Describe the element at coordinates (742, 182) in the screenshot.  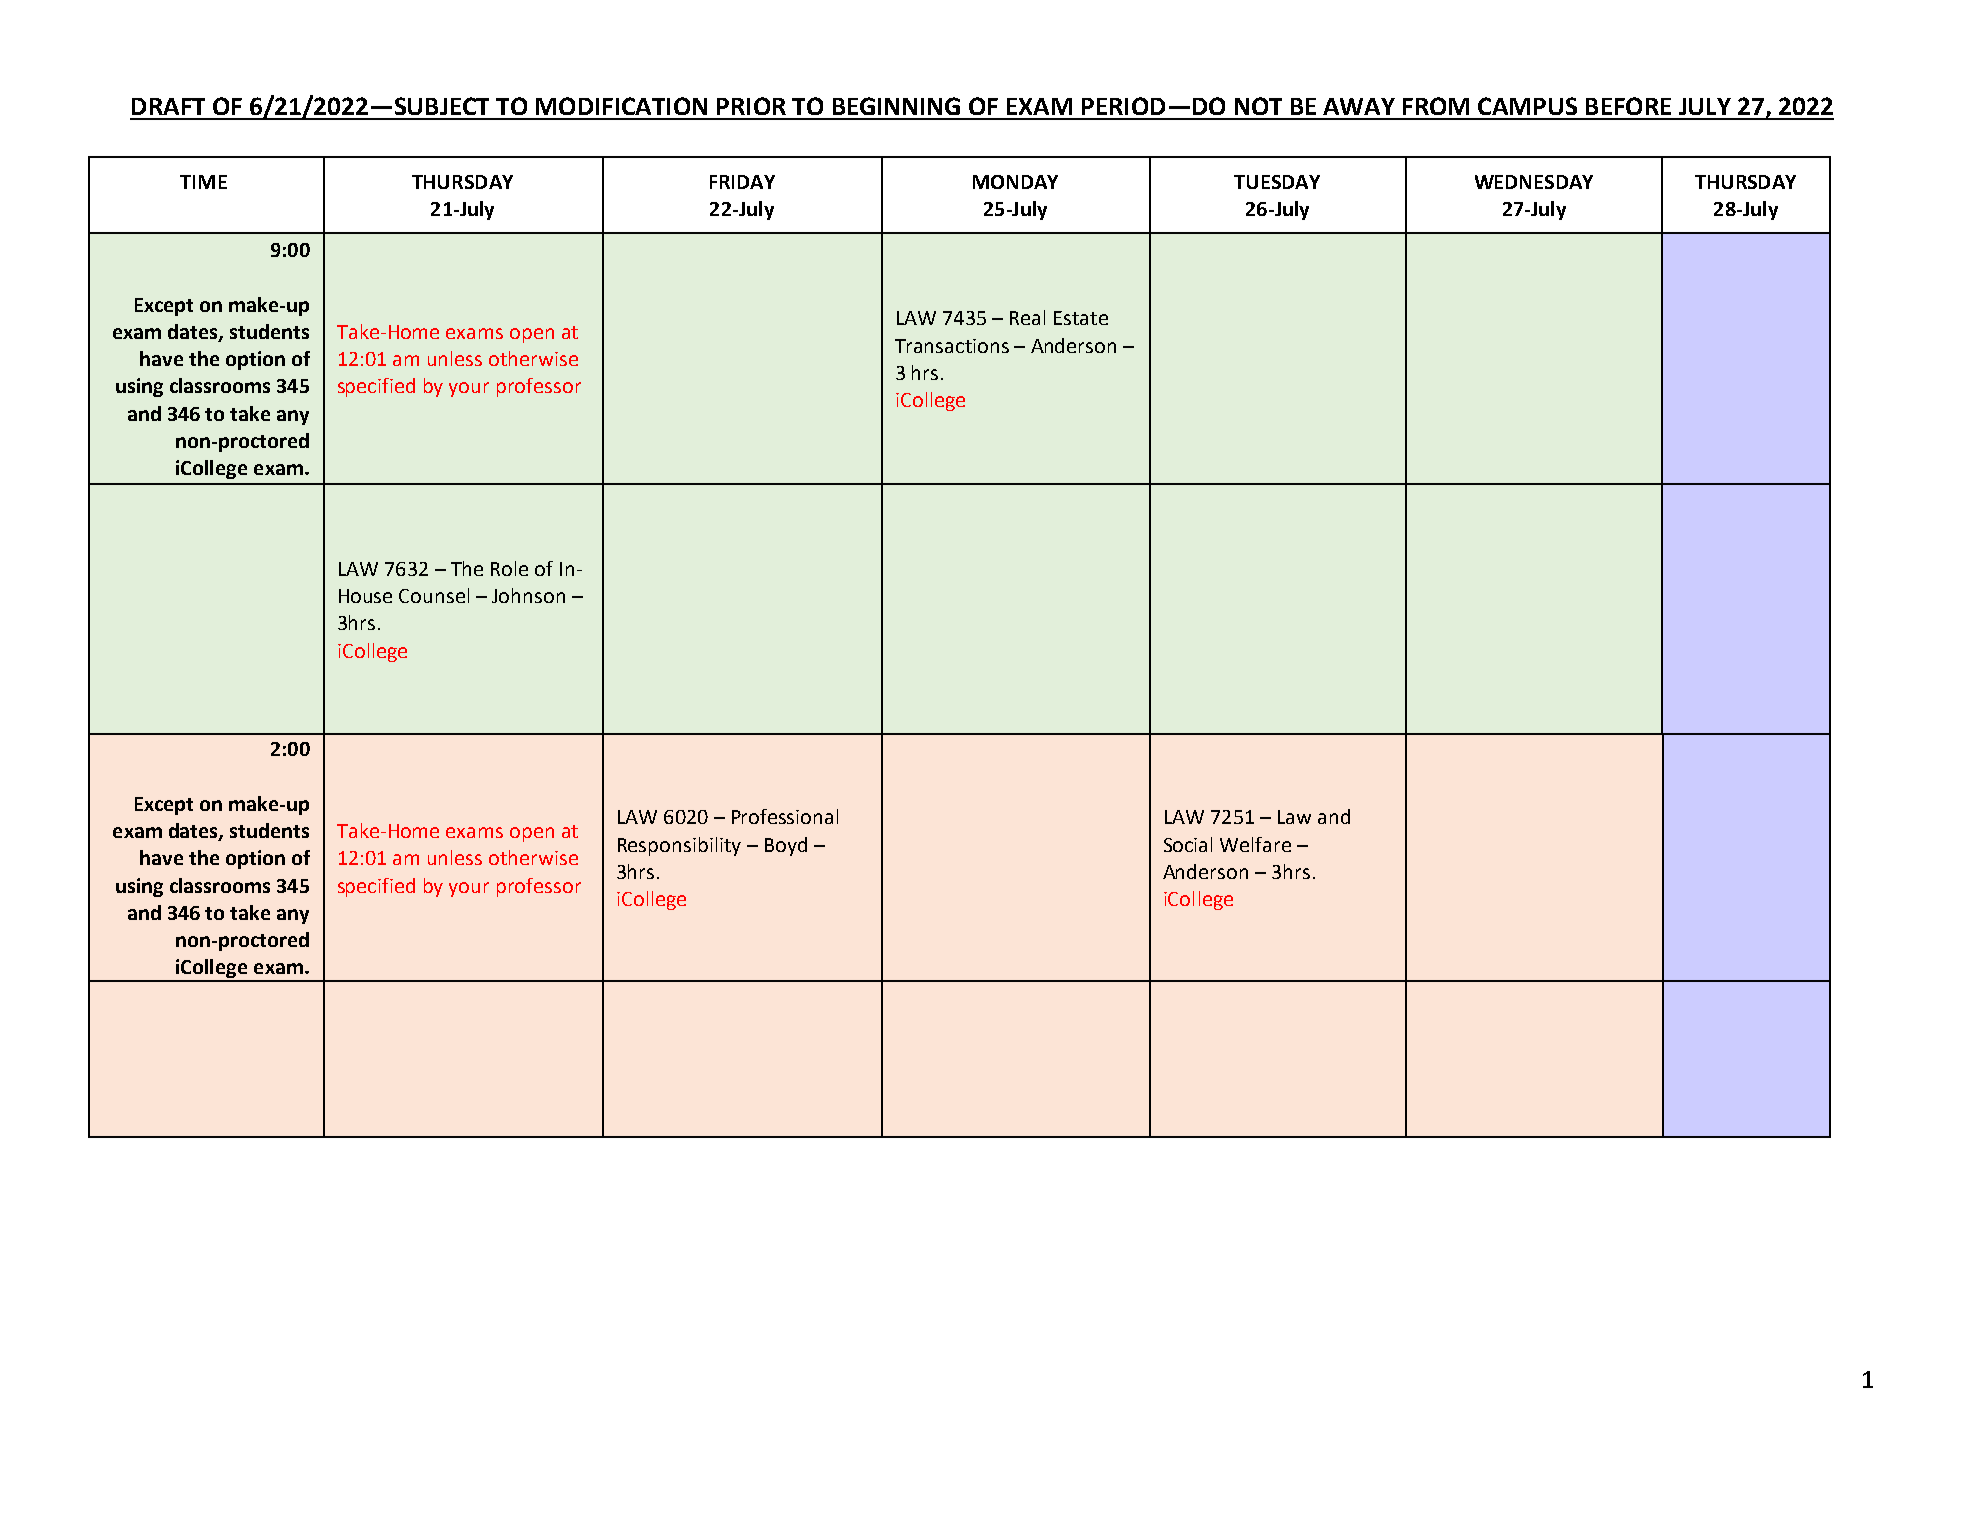
I see `FRIDAY` at that location.
